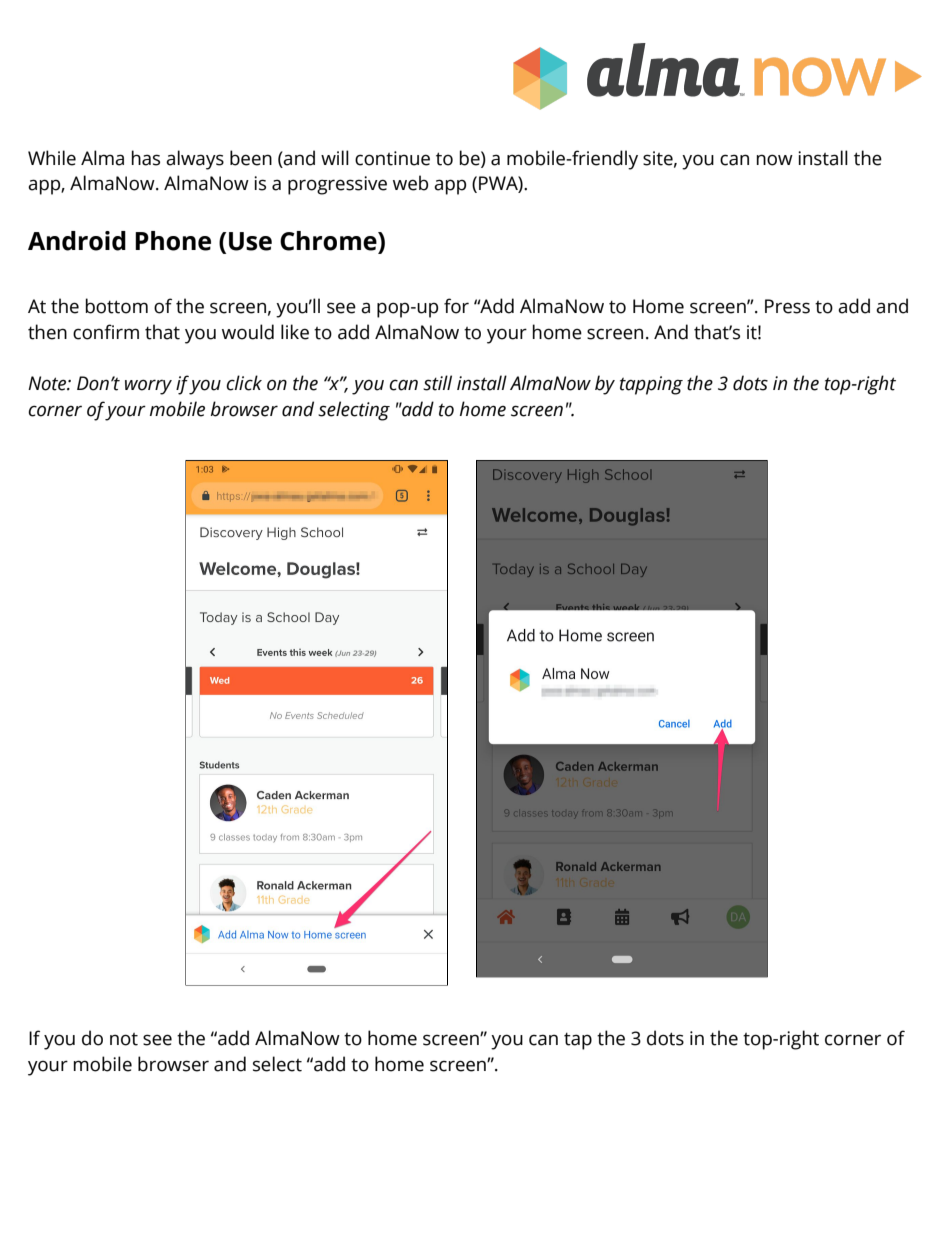 The height and width of the page is (1233, 952). What do you see at coordinates (410, 183) in the page?
I see `web` at bounding box center [410, 183].
